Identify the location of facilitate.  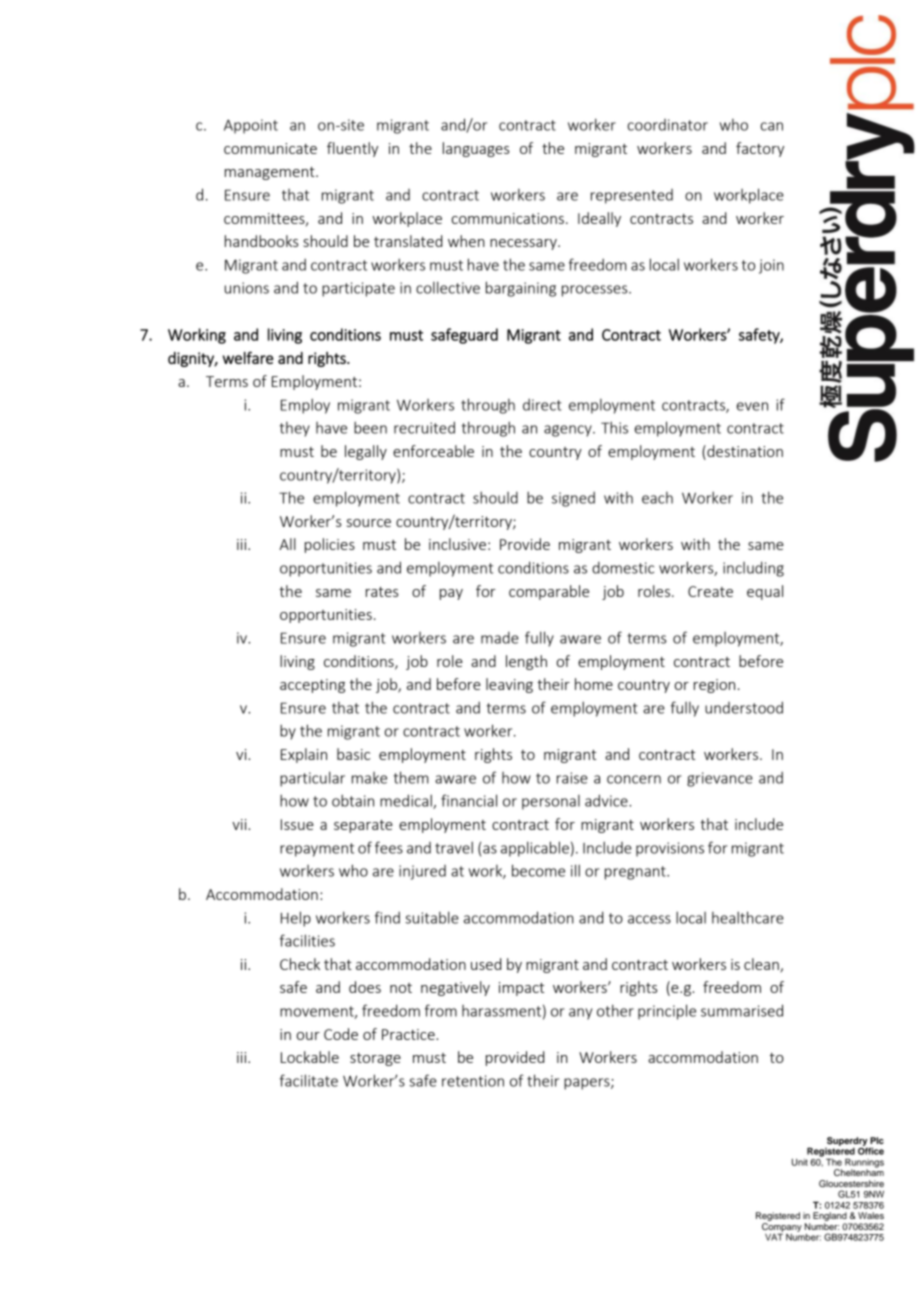
(309, 1080).
